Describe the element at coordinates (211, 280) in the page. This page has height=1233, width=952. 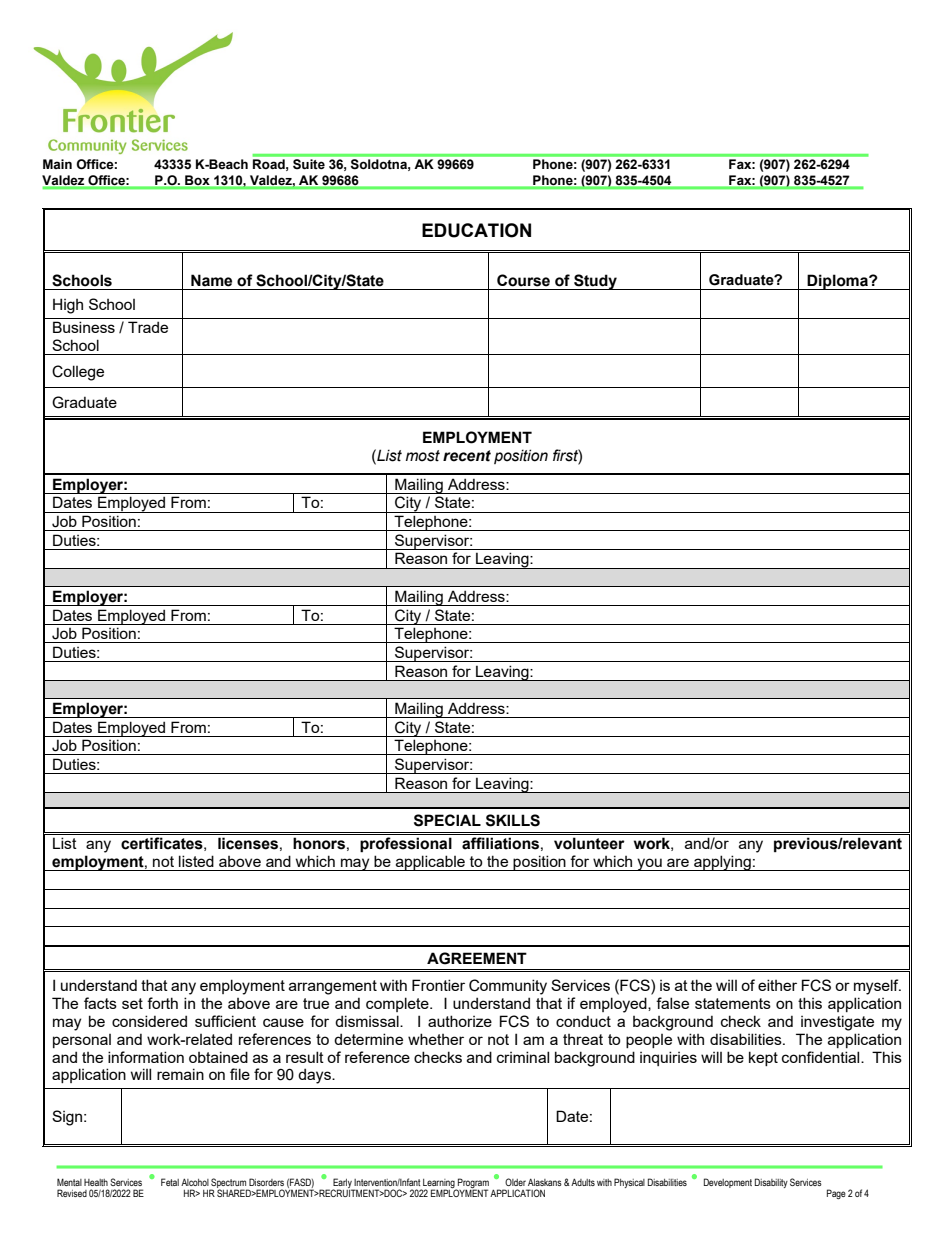
I see `Name` at that location.
